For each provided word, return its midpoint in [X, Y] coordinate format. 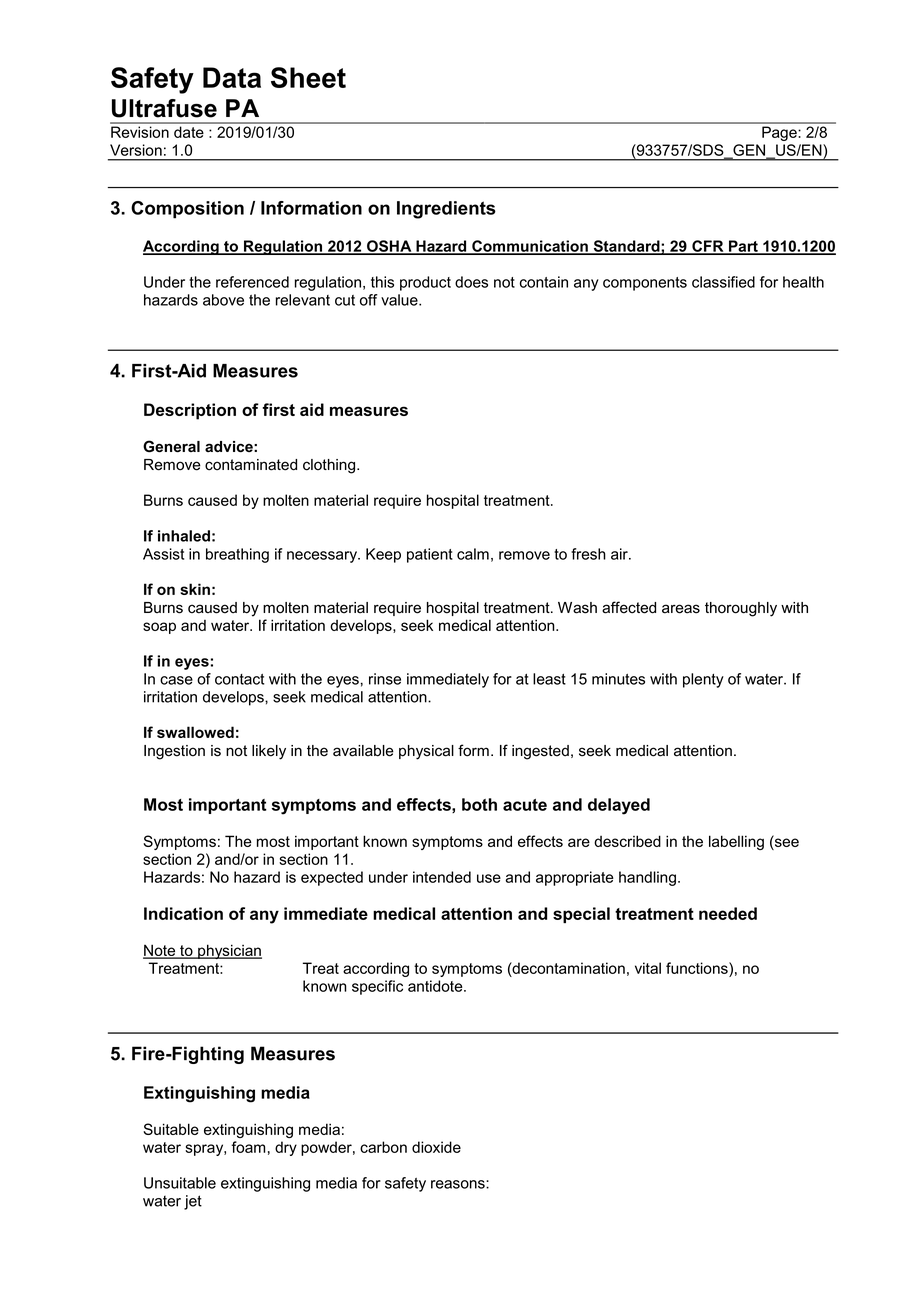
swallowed [195, 732]
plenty [703, 680]
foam [248, 1147]
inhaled [184, 536]
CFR [708, 247]
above [223, 300]
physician [229, 951]
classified [723, 282]
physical [426, 752]
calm [473, 554]
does [471, 282]
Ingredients [446, 210]
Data [232, 77]
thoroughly [741, 609]
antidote [436, 986]
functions [698, 968]
